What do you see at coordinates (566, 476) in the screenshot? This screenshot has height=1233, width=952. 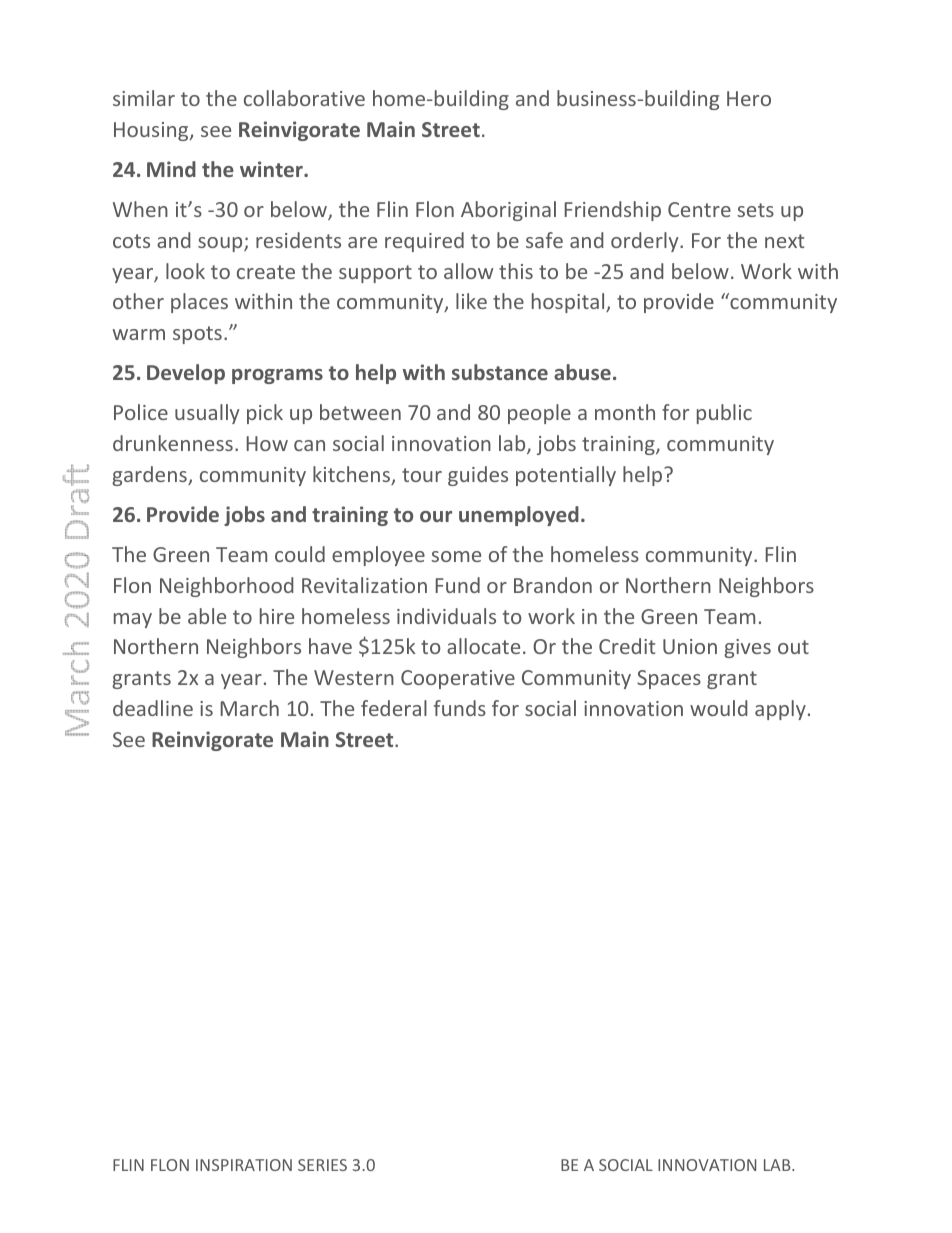 I see `potentially` at bounding box center [566, 476].
